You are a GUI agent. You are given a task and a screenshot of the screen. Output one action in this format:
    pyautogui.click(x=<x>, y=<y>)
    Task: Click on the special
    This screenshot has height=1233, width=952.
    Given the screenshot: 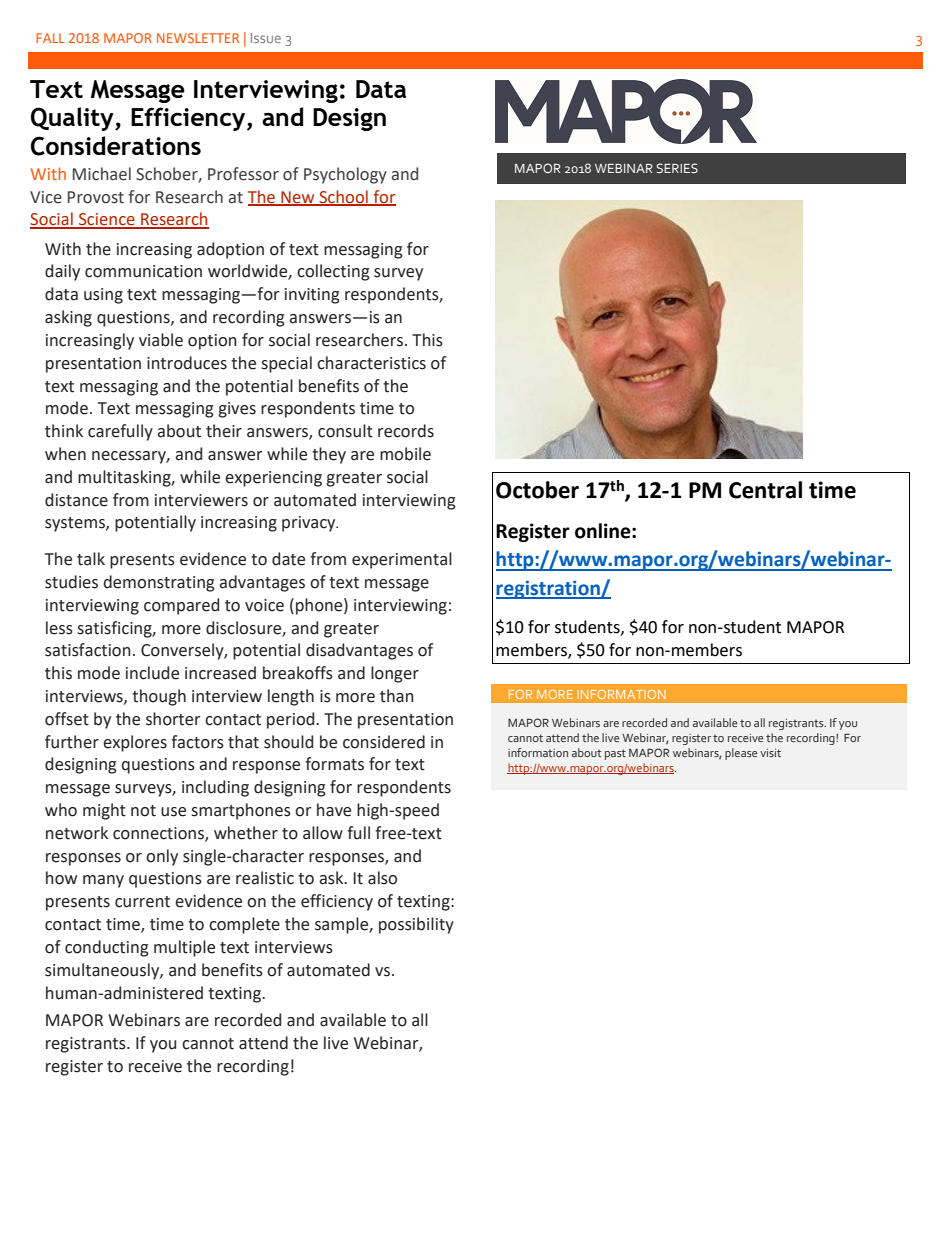 What is the action you would take?
    pyautogui.click(x=286, y=364)
